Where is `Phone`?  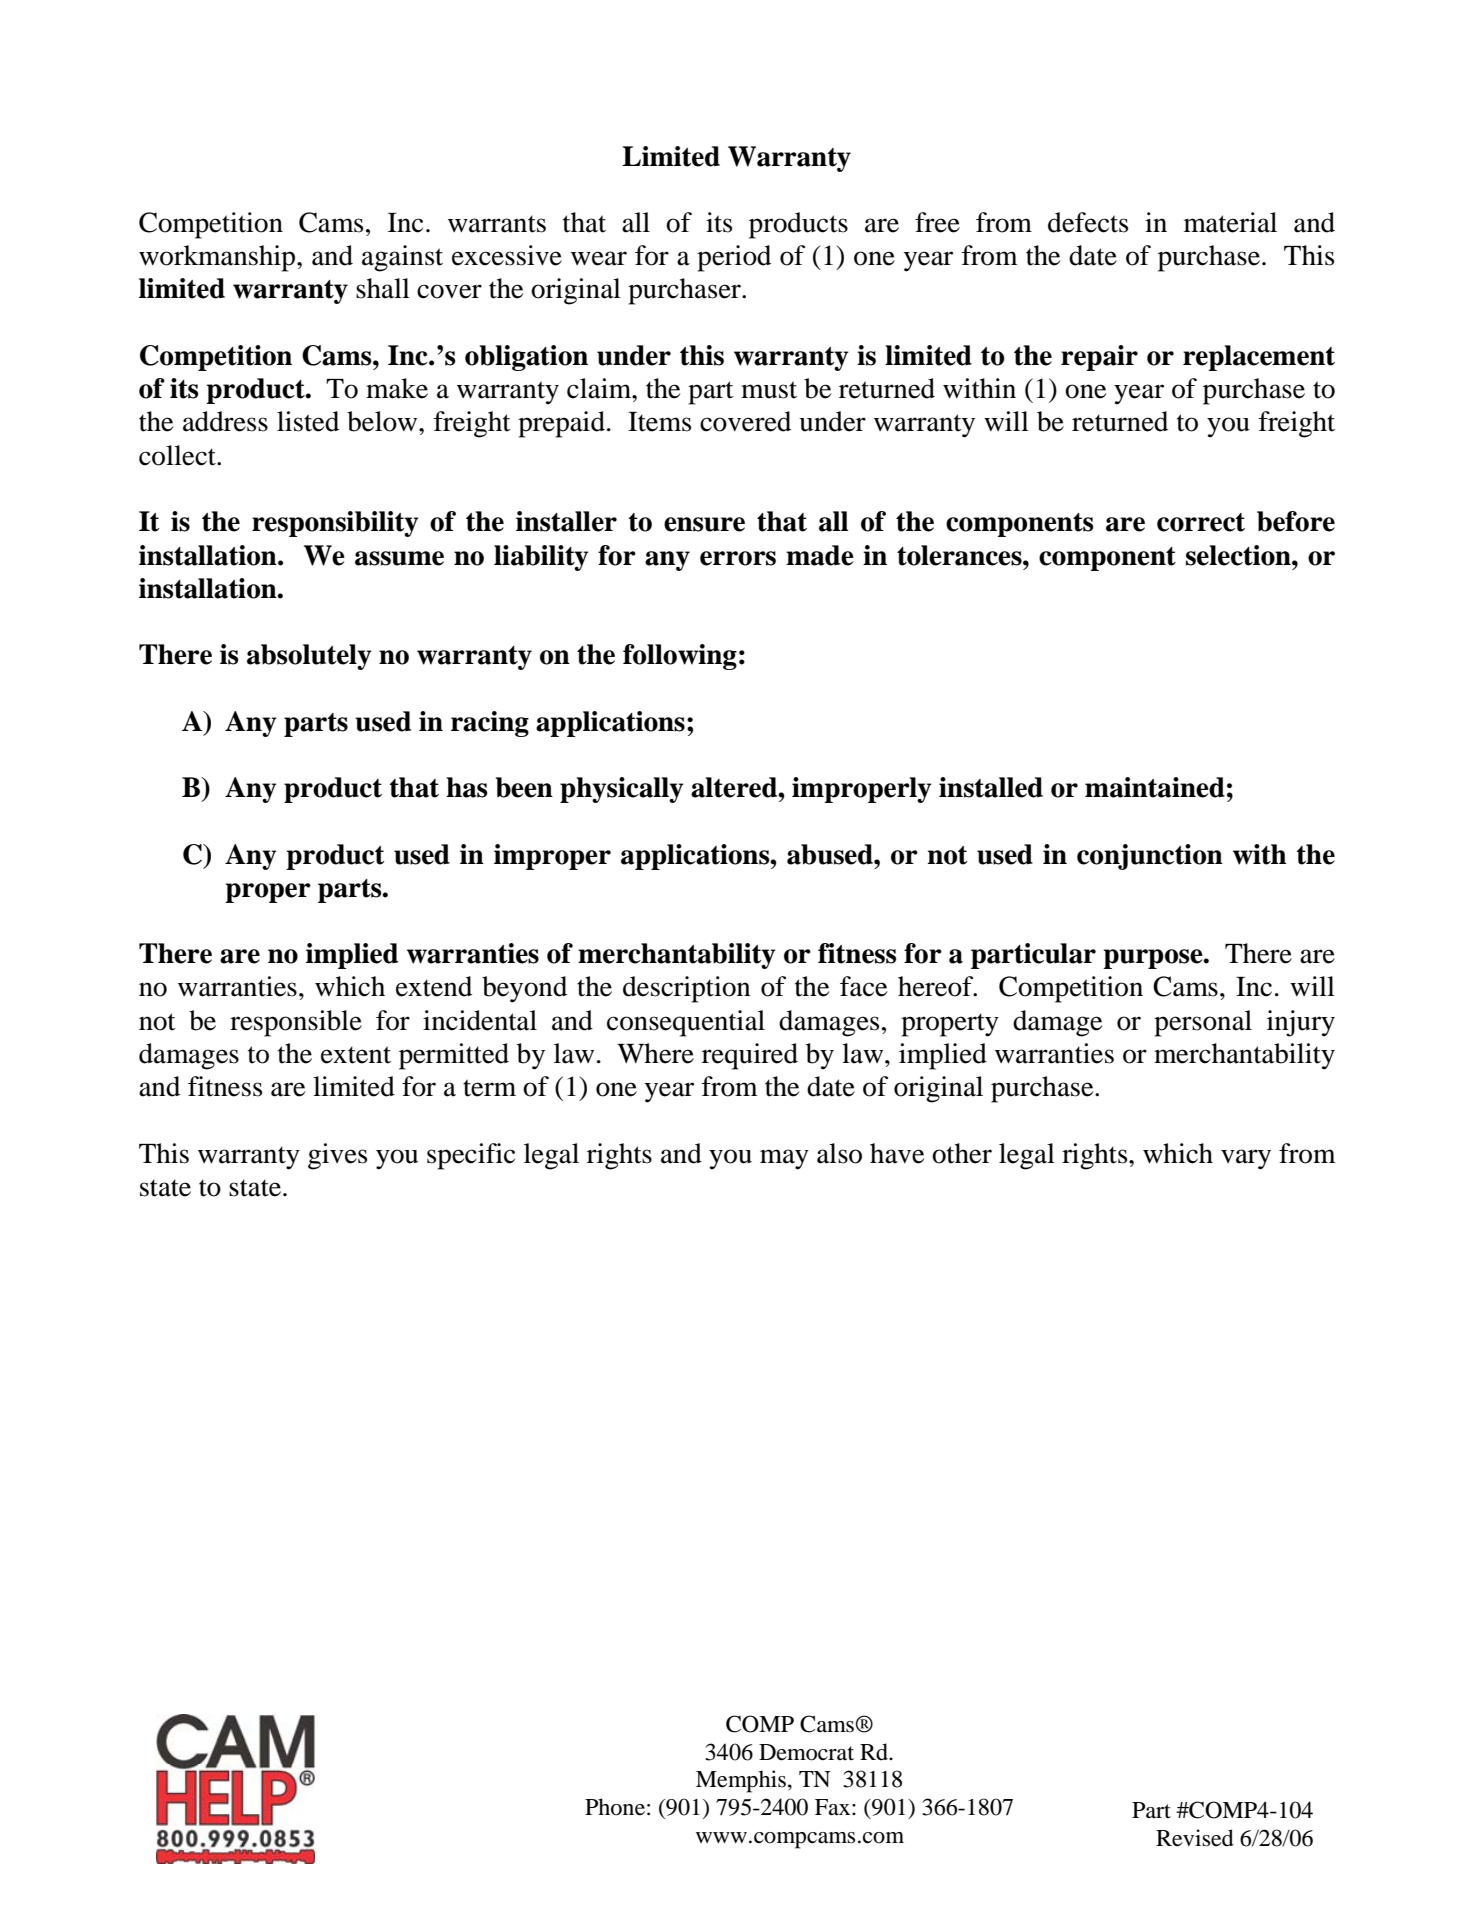
Phone is located at coordinates (615, 1807).
